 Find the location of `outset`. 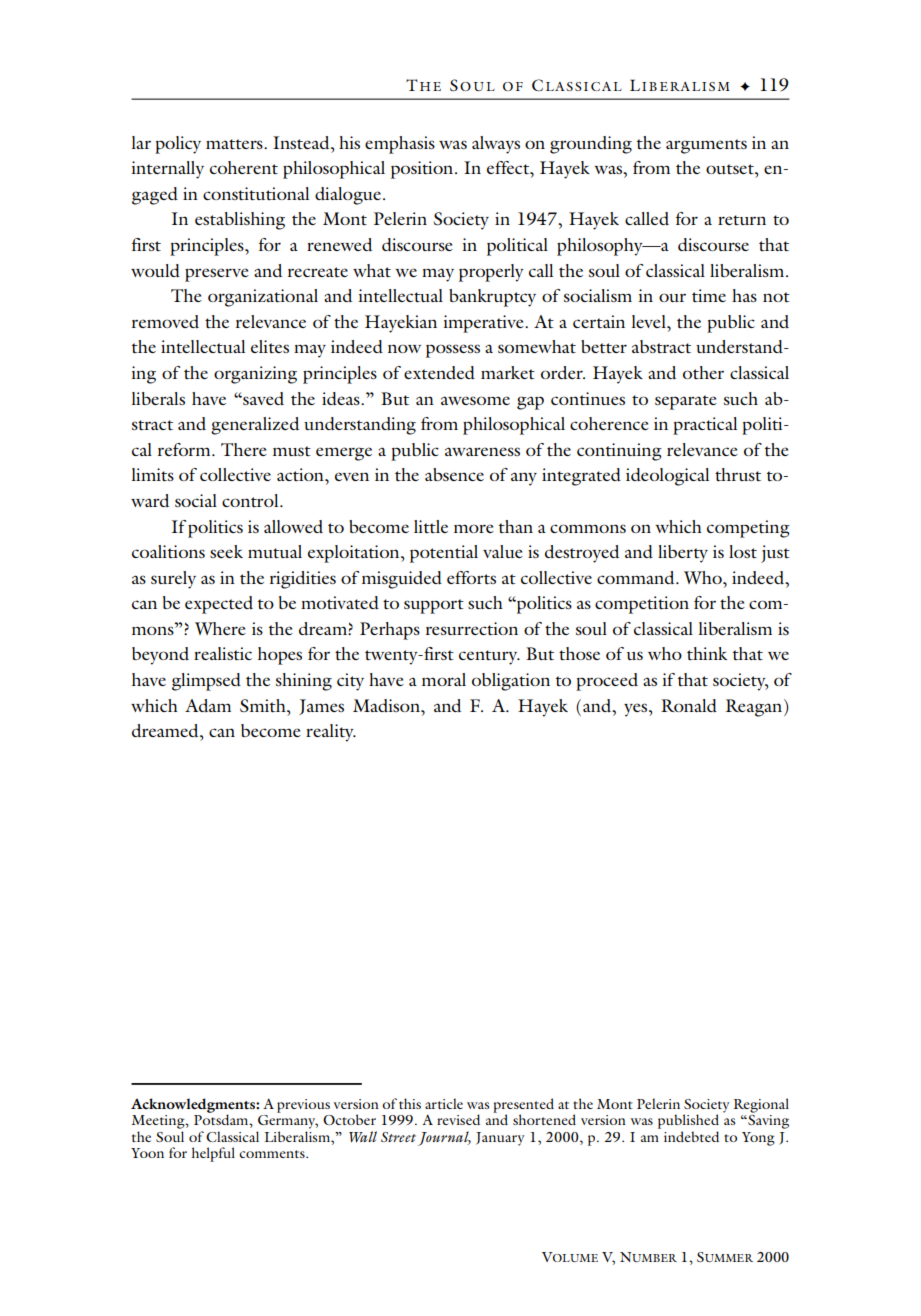

outset is located at coordinates (731, 169).
